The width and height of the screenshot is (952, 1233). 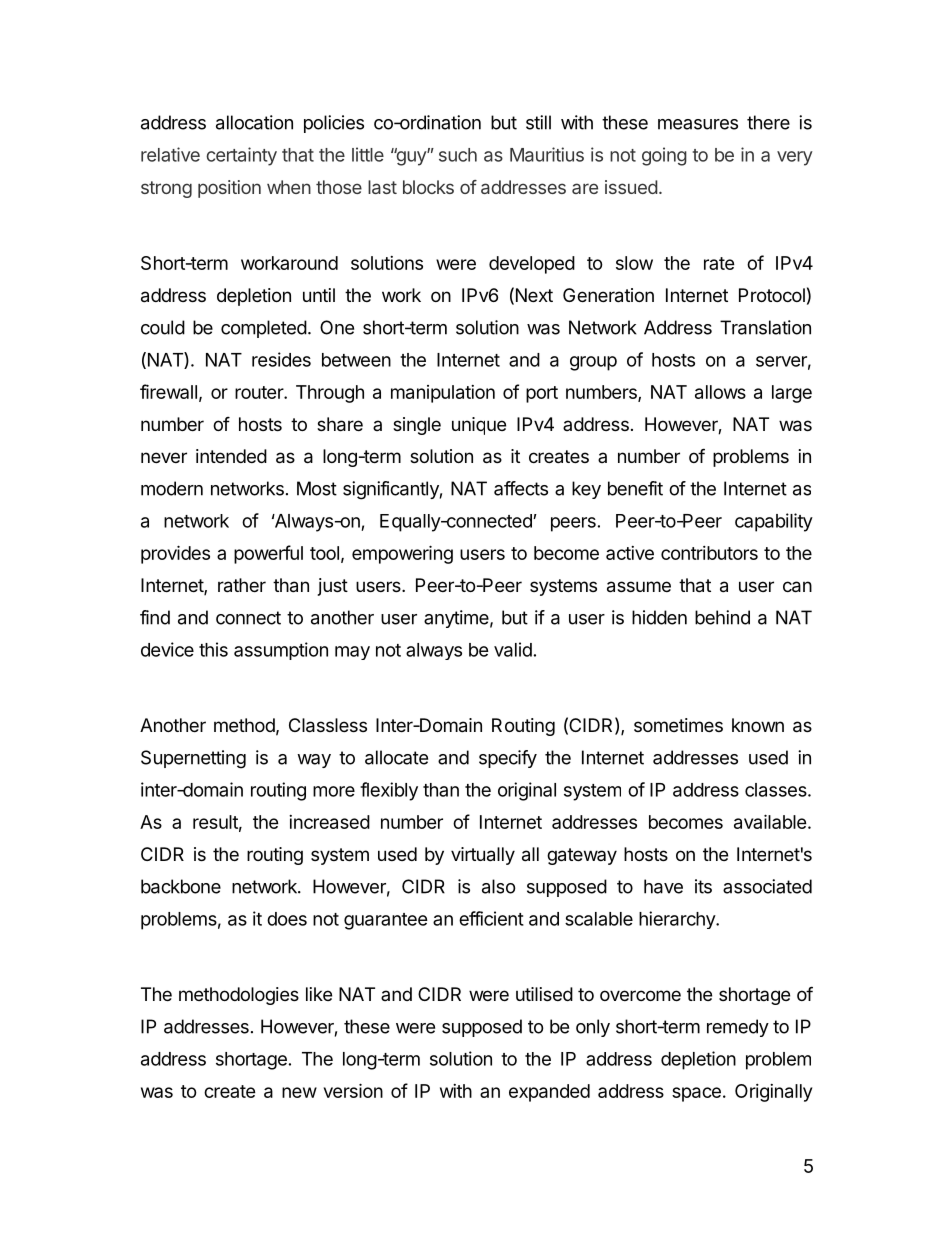 What do you see at coordinates (722, 617) in the screenshot?
I see `behind` at bounding box center [722, 617].
